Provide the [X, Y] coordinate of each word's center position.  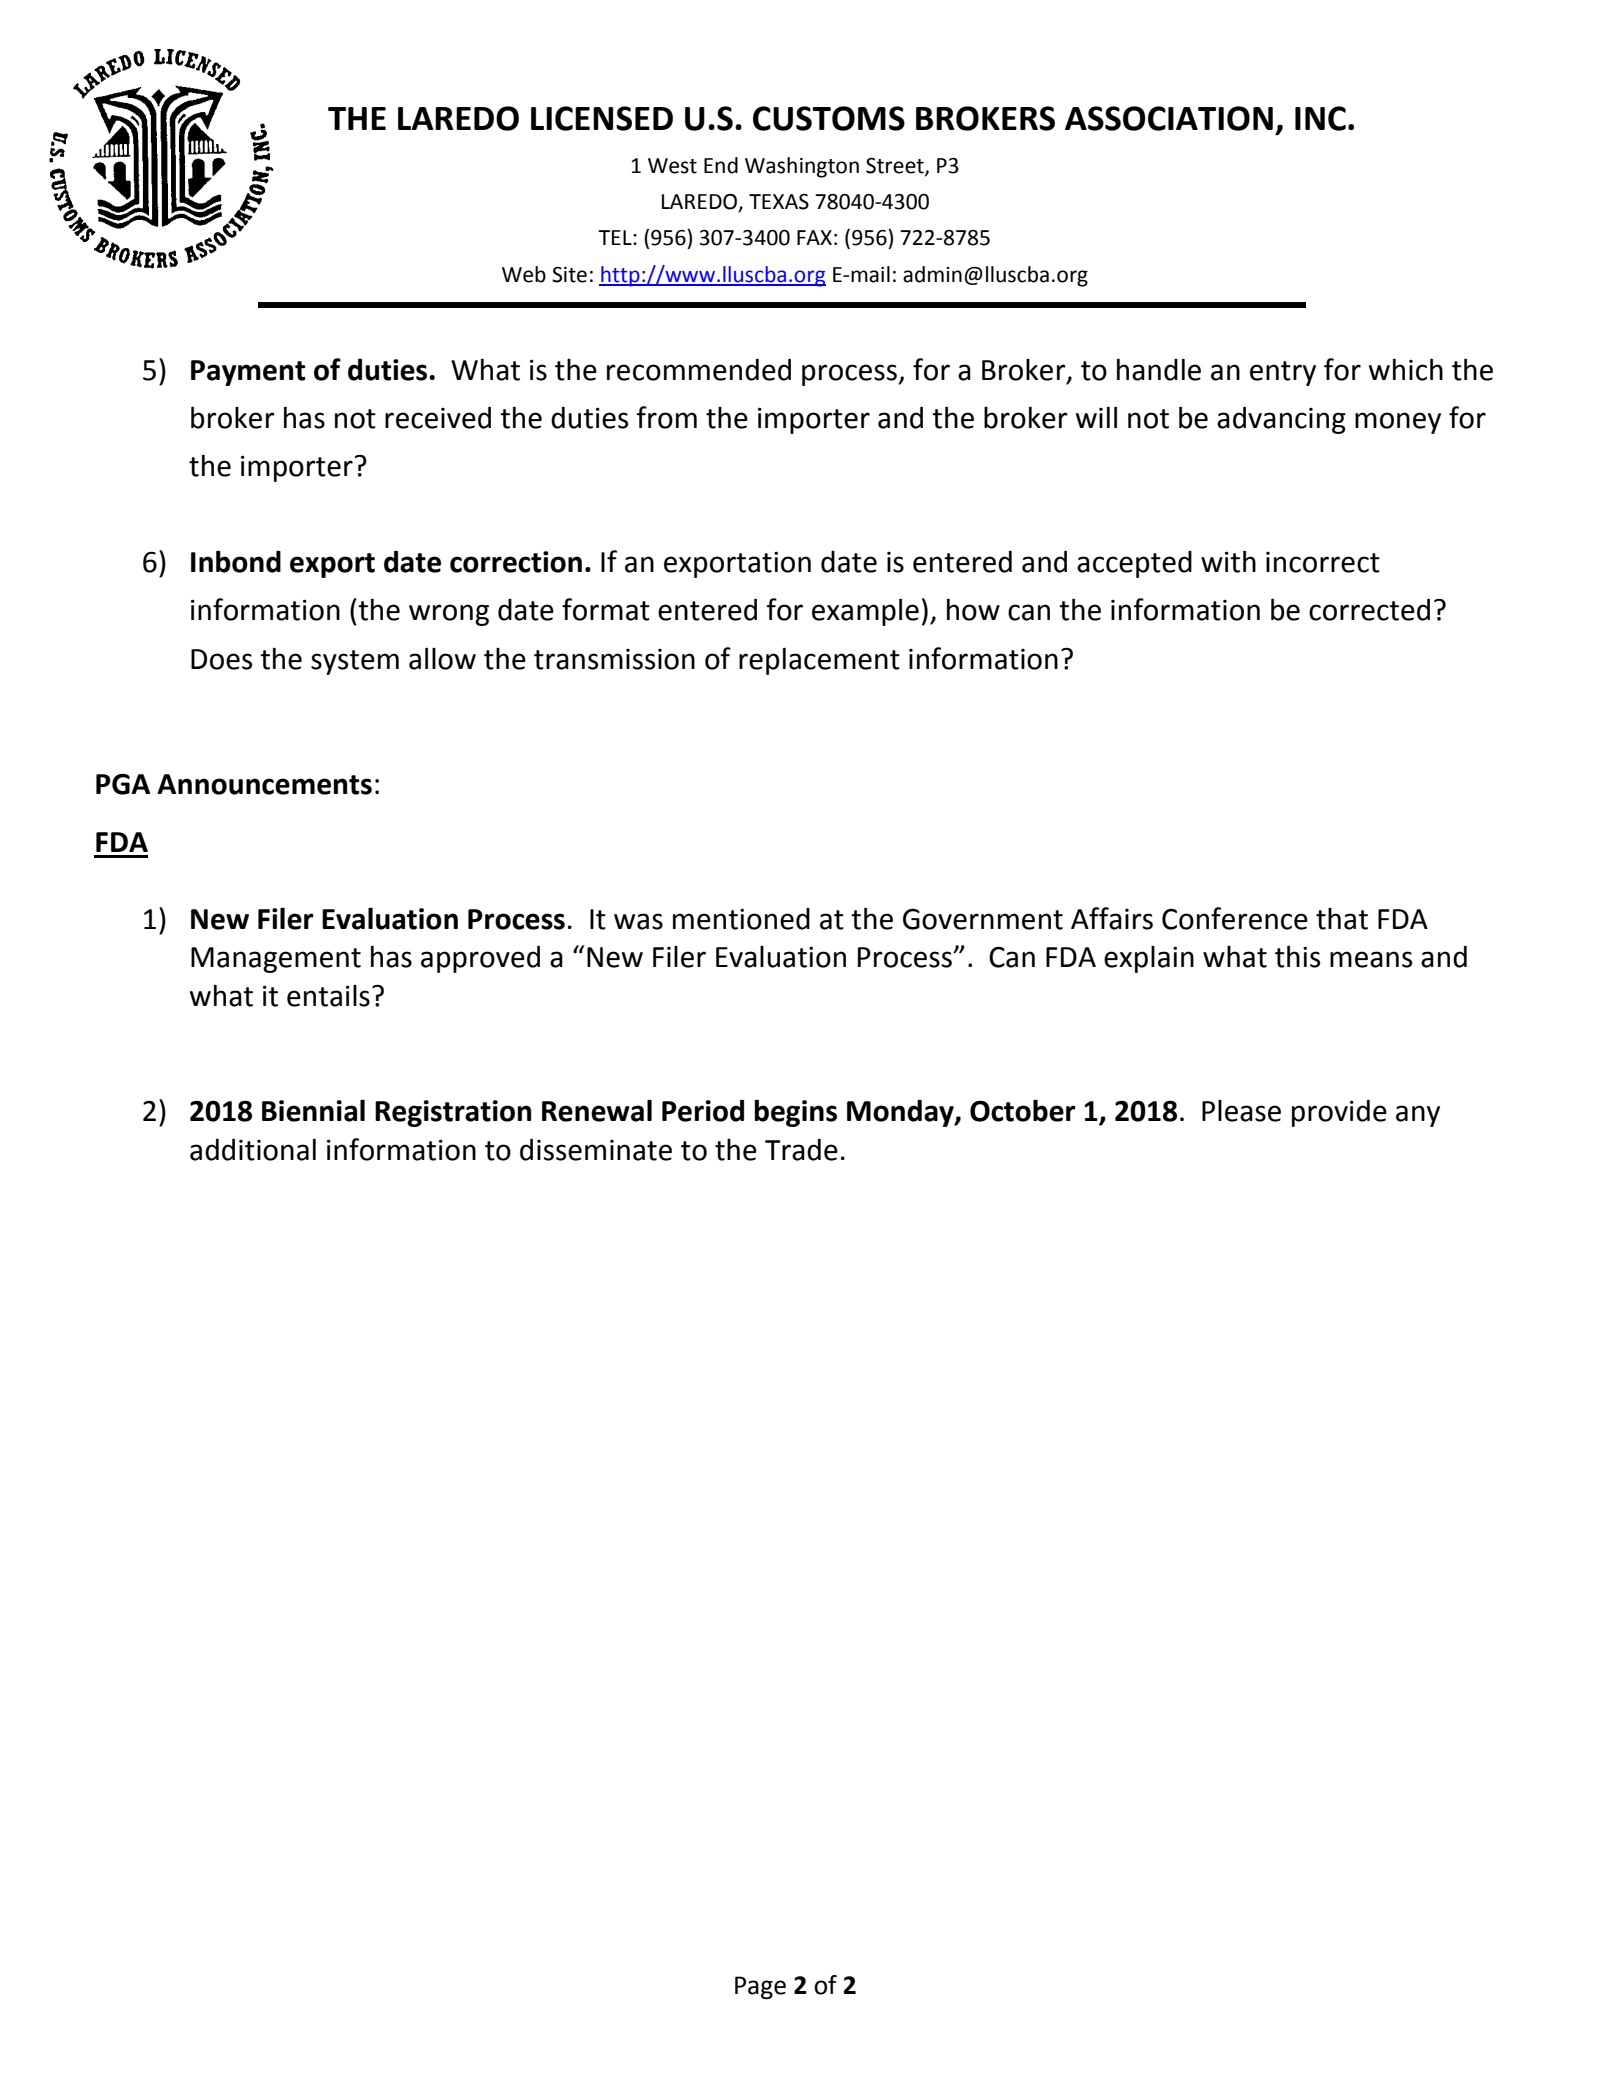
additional [253, 1149]
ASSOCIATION [1169, 118]
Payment [248, 373]
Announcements [264, 784]
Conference [1235, 918]
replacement [819, 661]
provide [1339, 1113]
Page [760, 1987]
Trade [801, 1150]
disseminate [596, 1149]
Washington [802, 167]
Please [1241, 1111]
